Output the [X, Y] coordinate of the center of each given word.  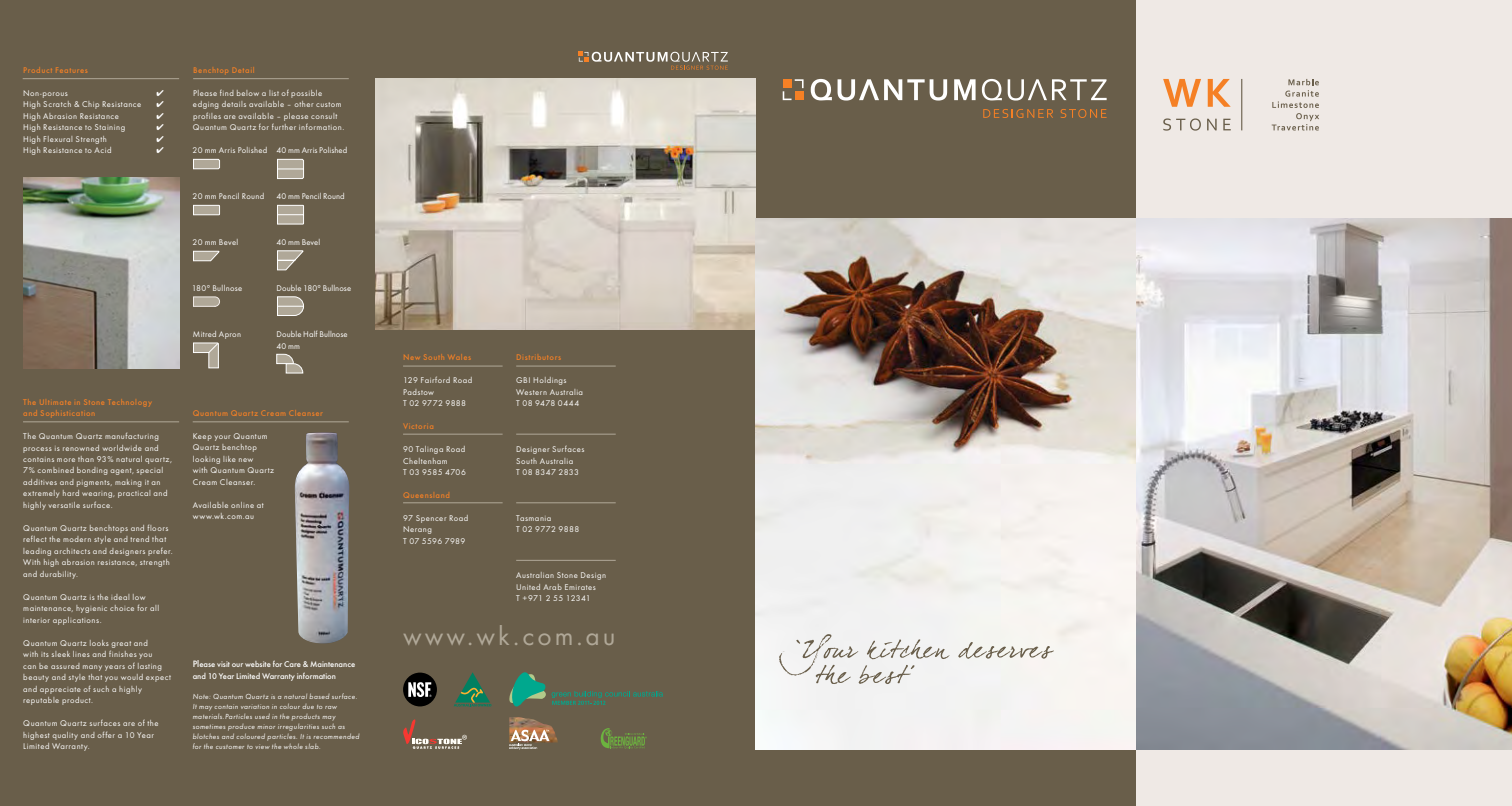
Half [310, 334]
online [242, 505]
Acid [102, 150]
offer [106, 735]
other [303, 104]
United [528, 587]
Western [531, 392]
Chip [90, 105]
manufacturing [132, 437]
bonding [92, 471]
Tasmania [533, 518]
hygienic [91, 609]
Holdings [549, 381]
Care [292, 664]
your [222, 438]
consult [324, 116]
